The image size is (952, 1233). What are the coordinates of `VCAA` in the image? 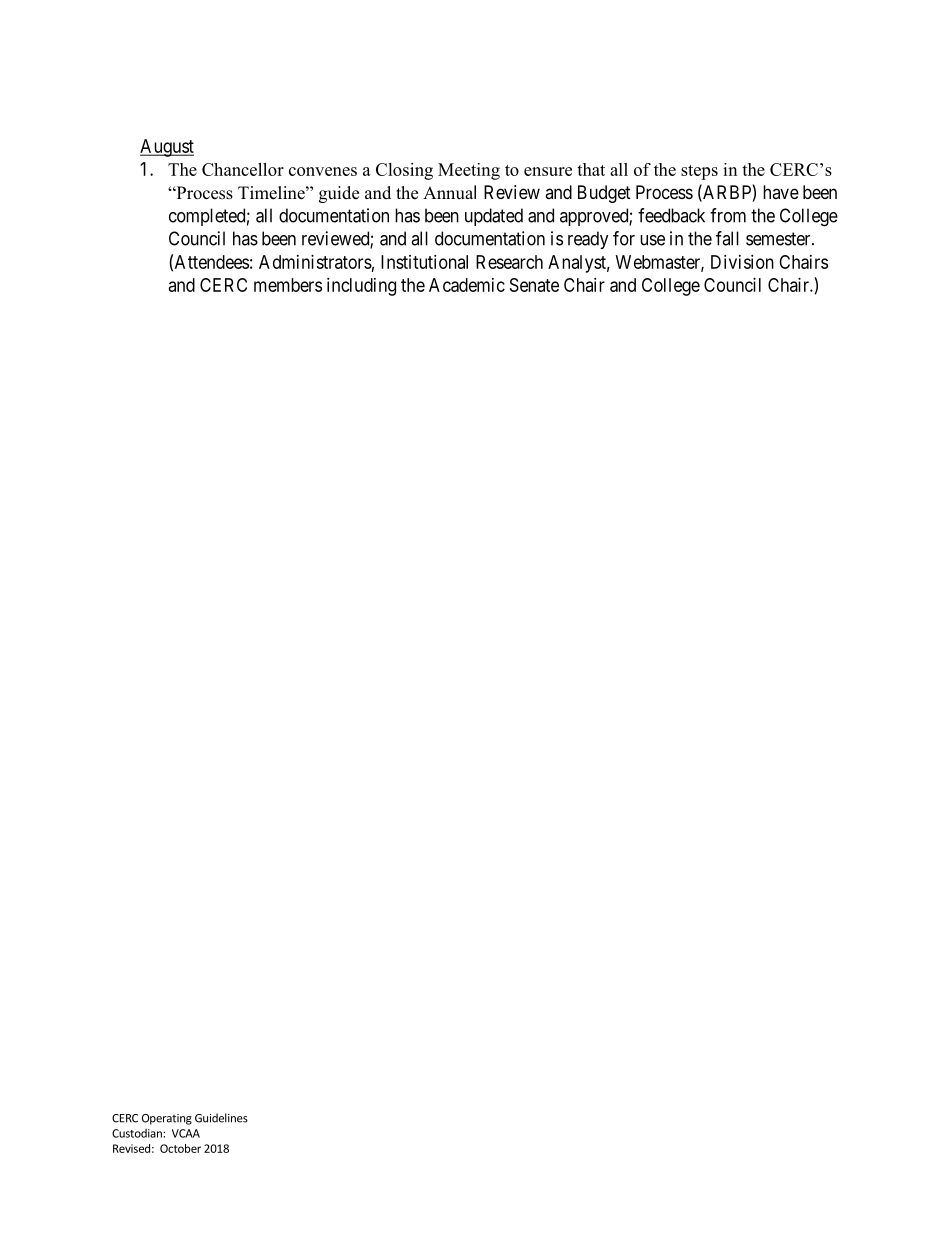 It's located at (186, 1133).
